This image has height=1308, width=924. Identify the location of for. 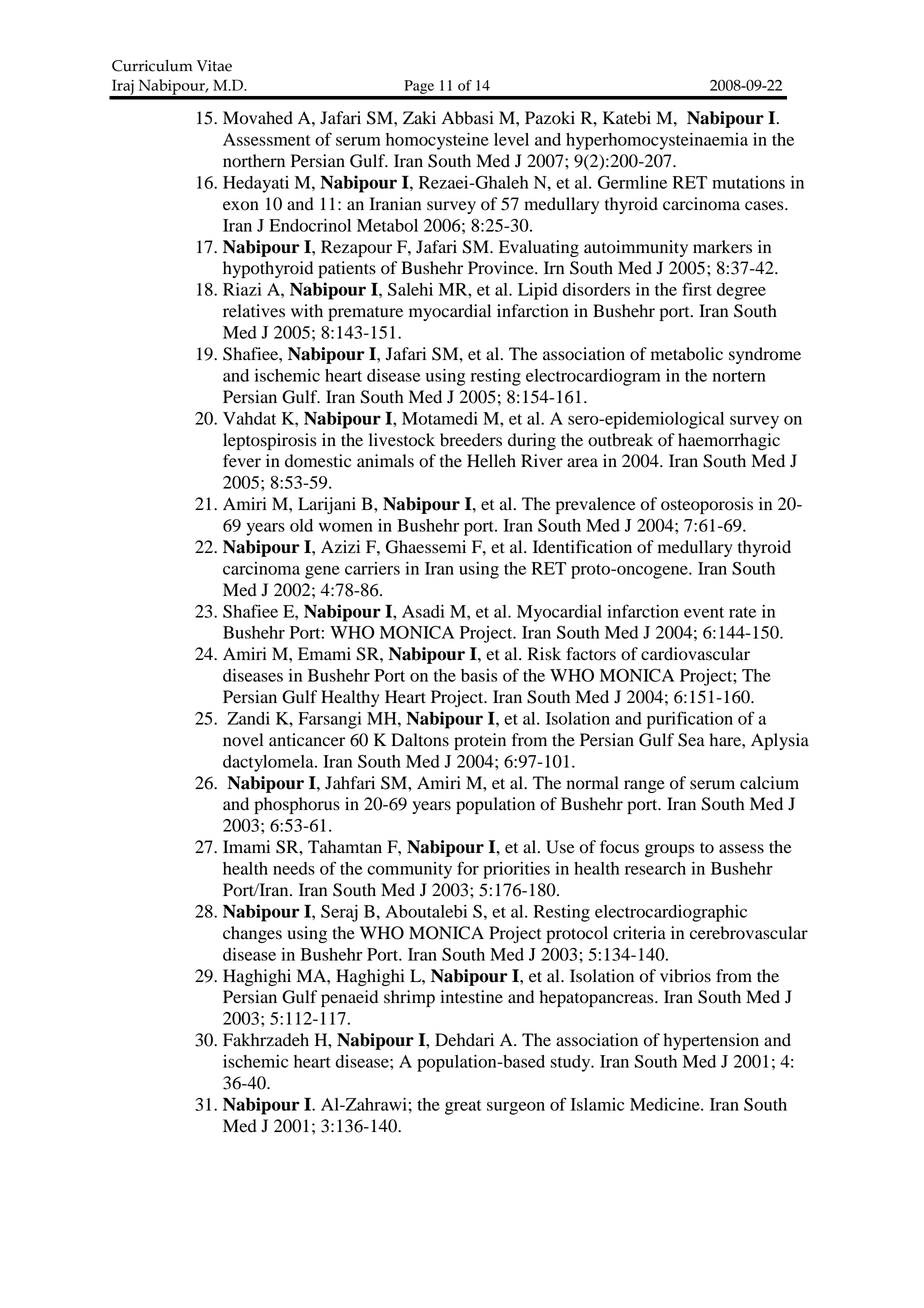
(468, 868).
